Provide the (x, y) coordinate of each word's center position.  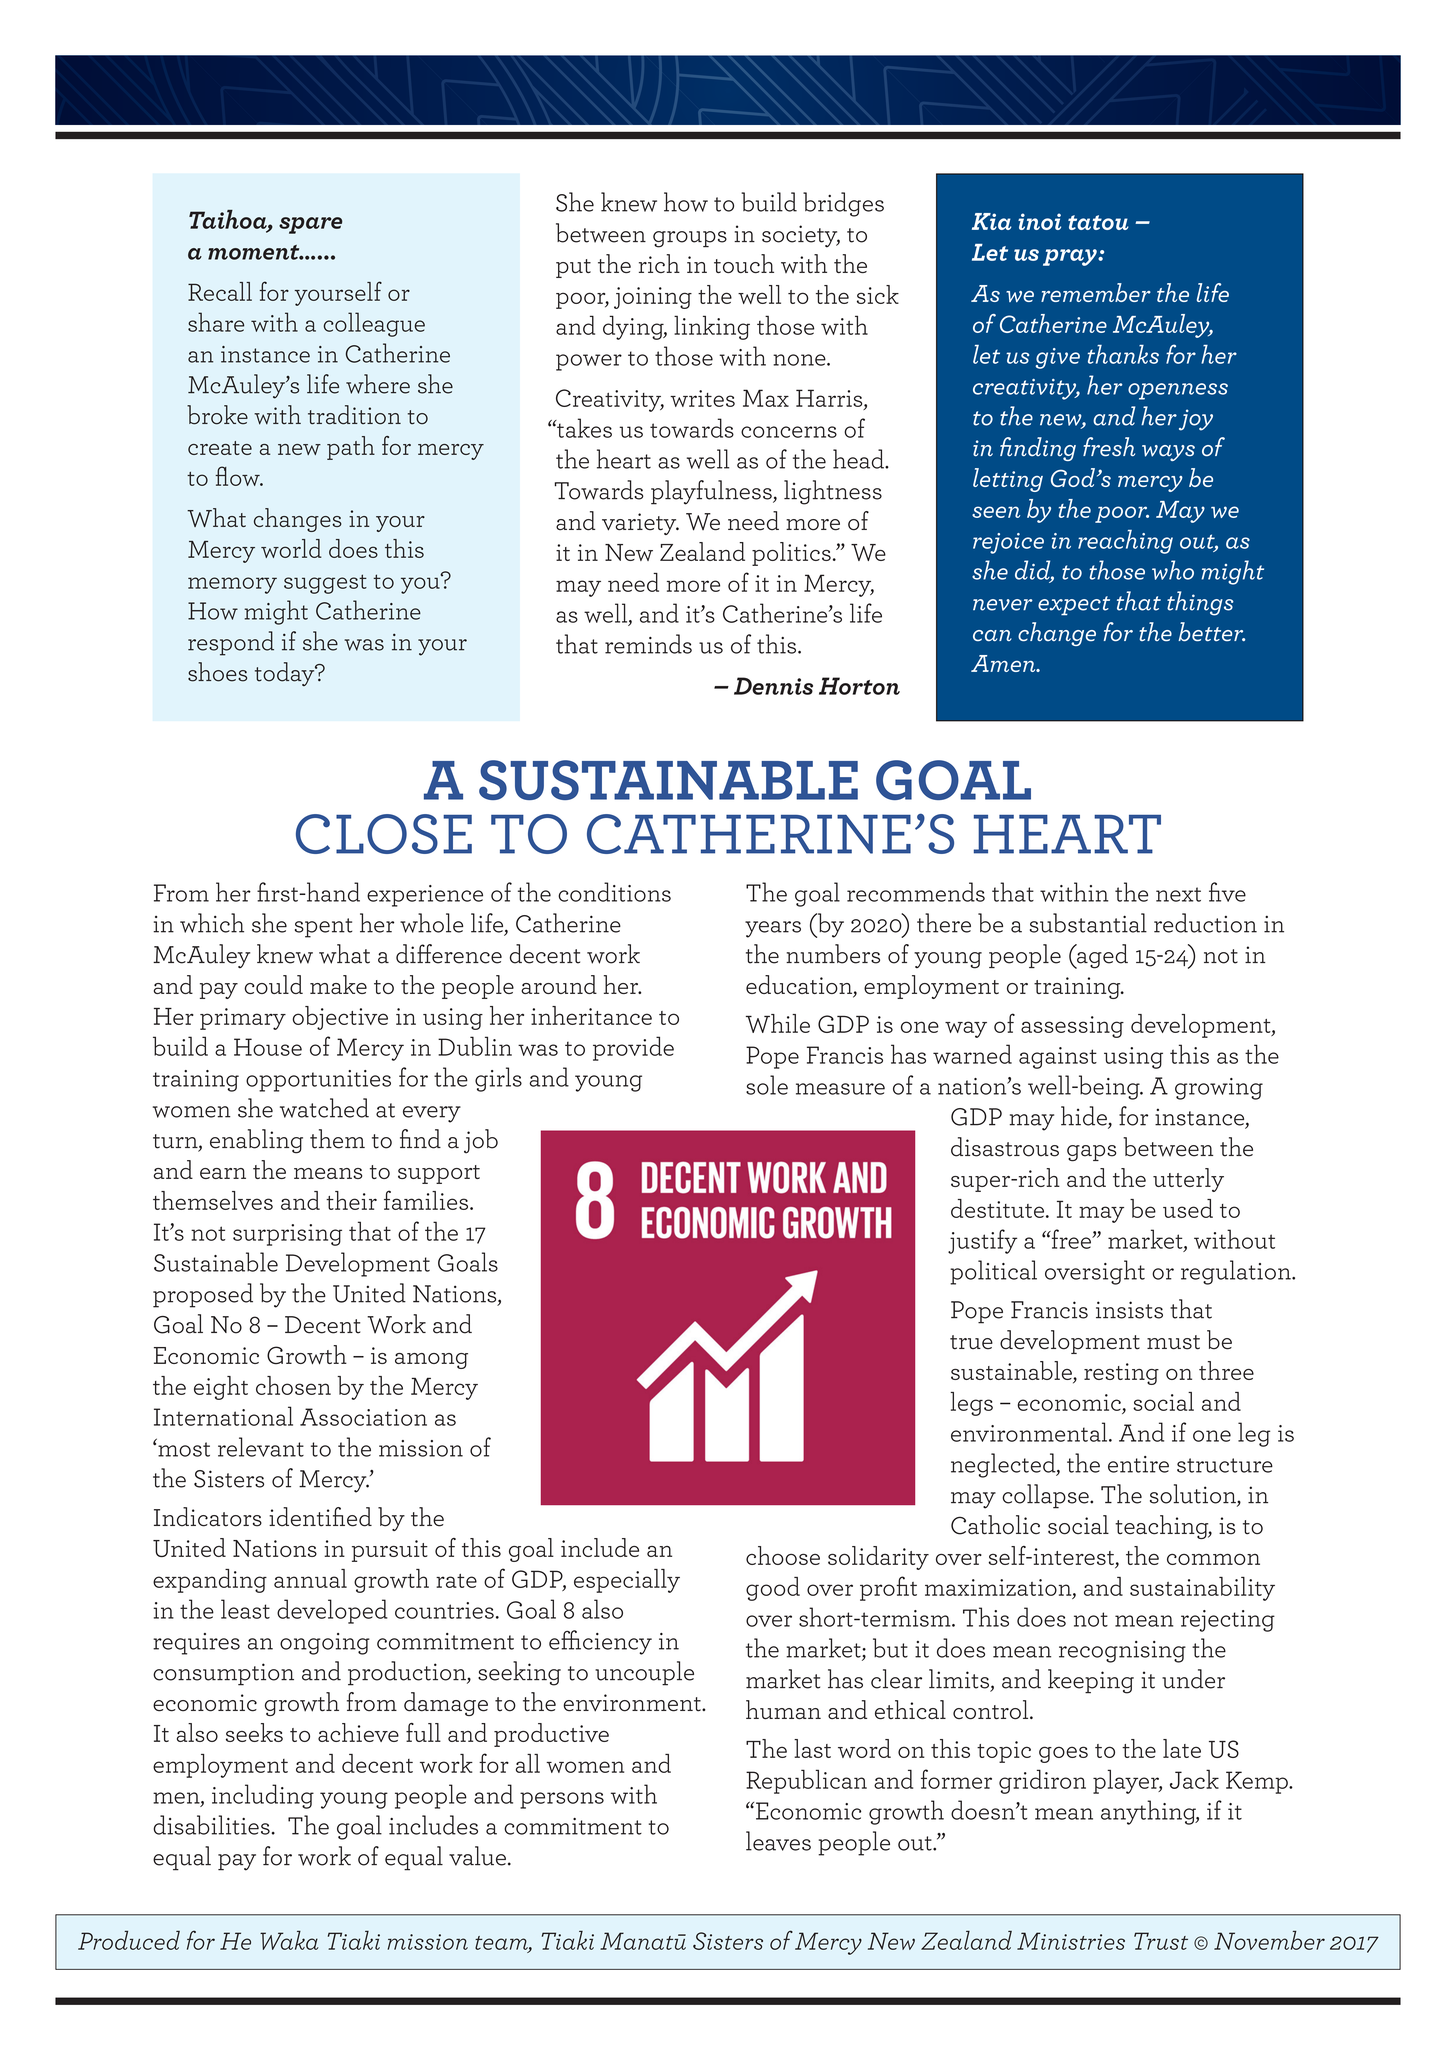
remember (1096, 292)
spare (311, 225)
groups (690, 239)
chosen (293, 1385)
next (1178, 894)
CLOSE (384, 834)
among (431, 1361)
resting (1121, 1374)
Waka (289, 1940)
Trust (1161, 1941)
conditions (614, 892)
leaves (778, 1841)
